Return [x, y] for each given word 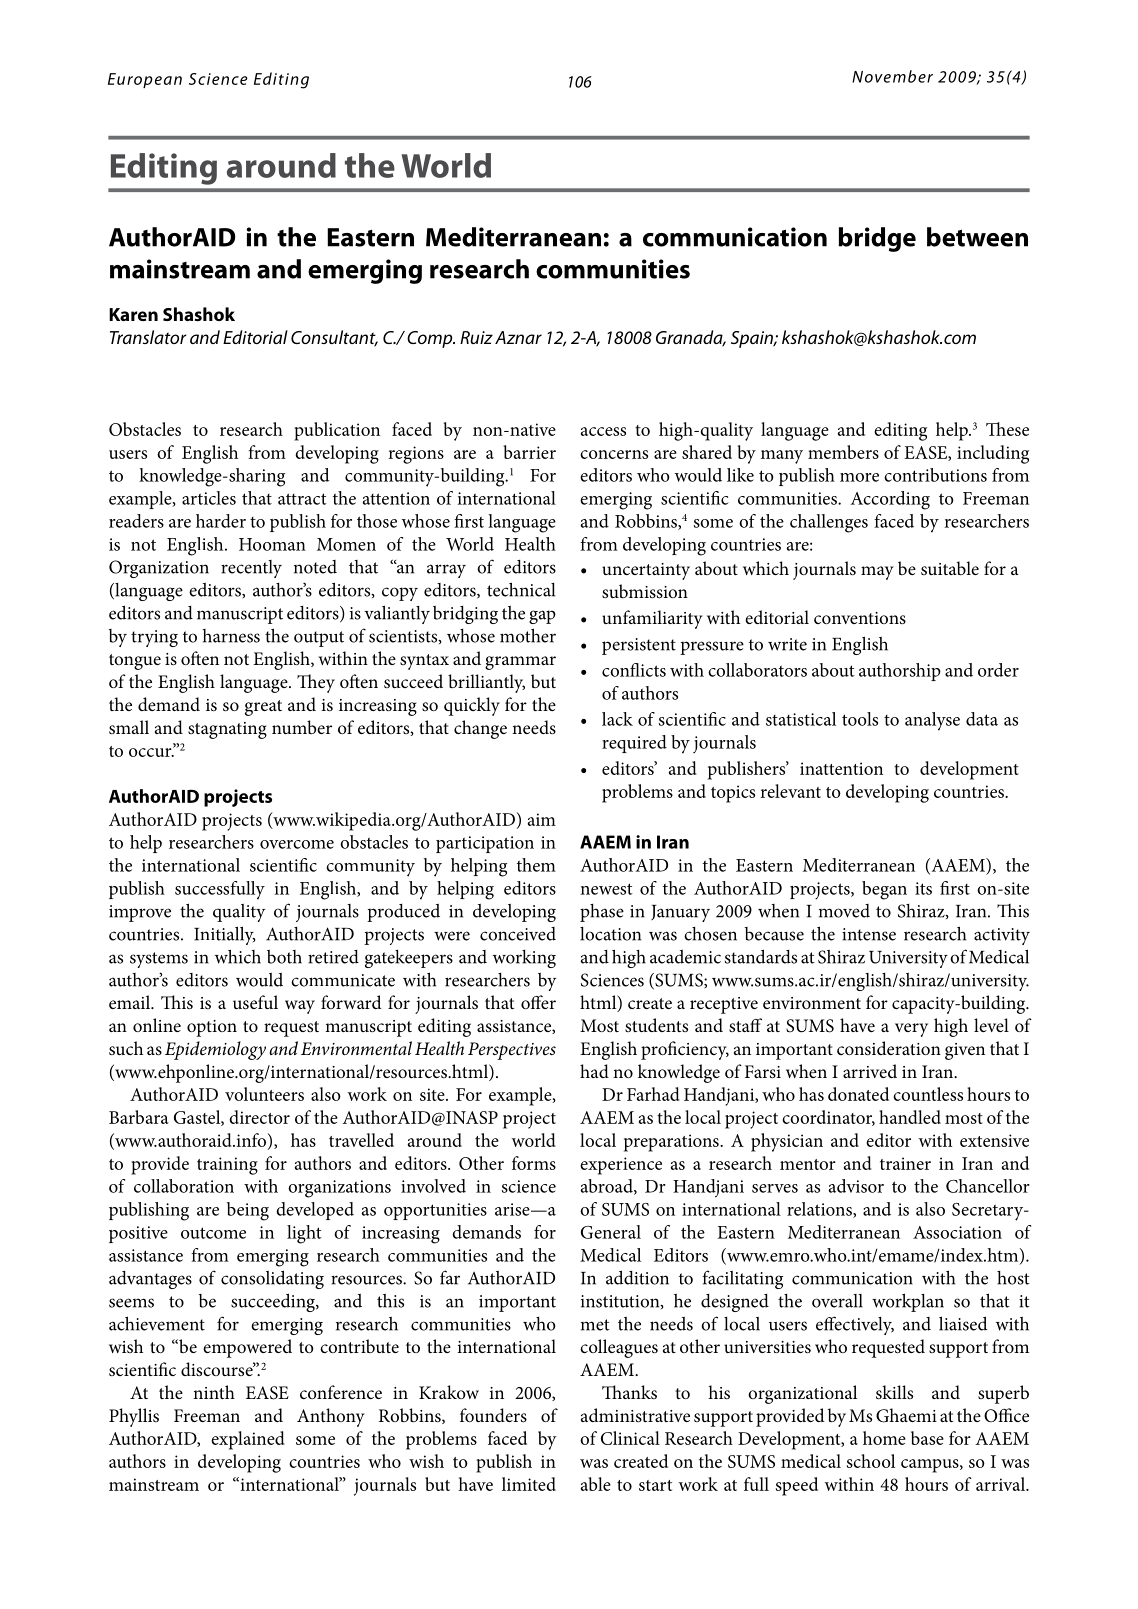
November [892, 76]
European [145, 80]
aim [542, 819]
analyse [932, 721]
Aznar [518, 337]
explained [248, 1440]
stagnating [227, 730]
